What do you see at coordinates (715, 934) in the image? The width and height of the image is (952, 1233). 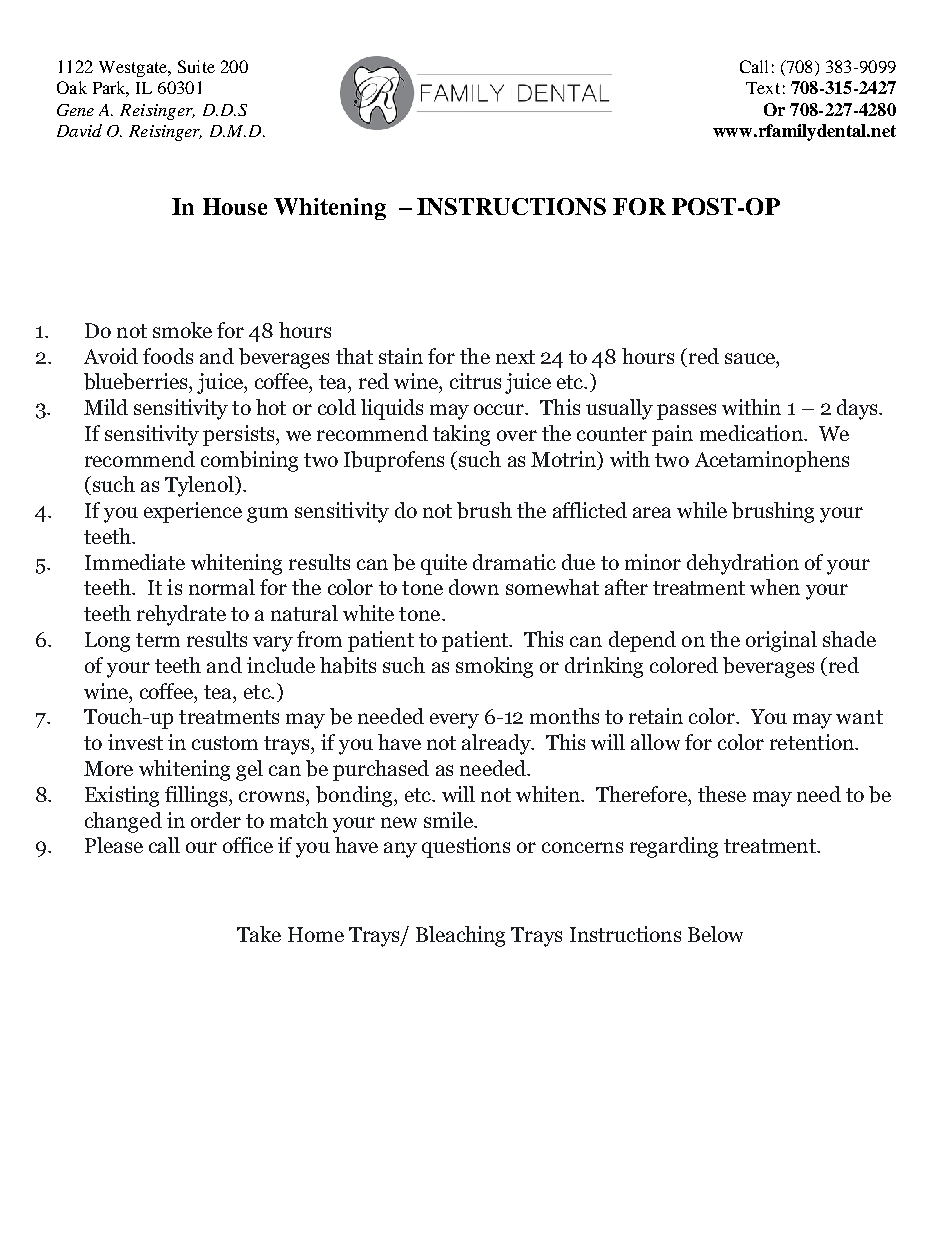 I see `Below` at bounding box center [715, 934].
